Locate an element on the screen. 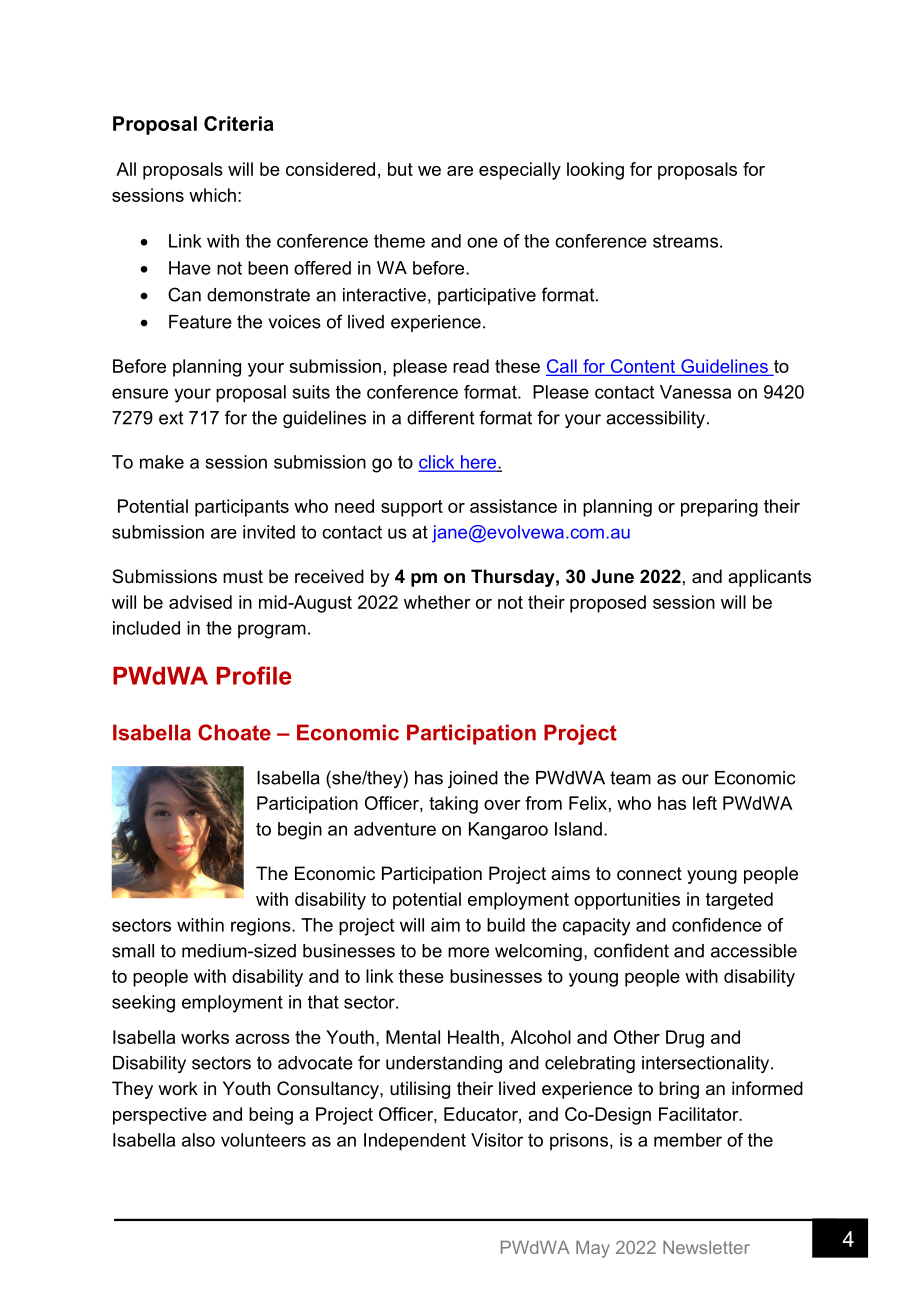 This screenshot has width=924, height=1308. whether is located at coordinates (437, 602).
